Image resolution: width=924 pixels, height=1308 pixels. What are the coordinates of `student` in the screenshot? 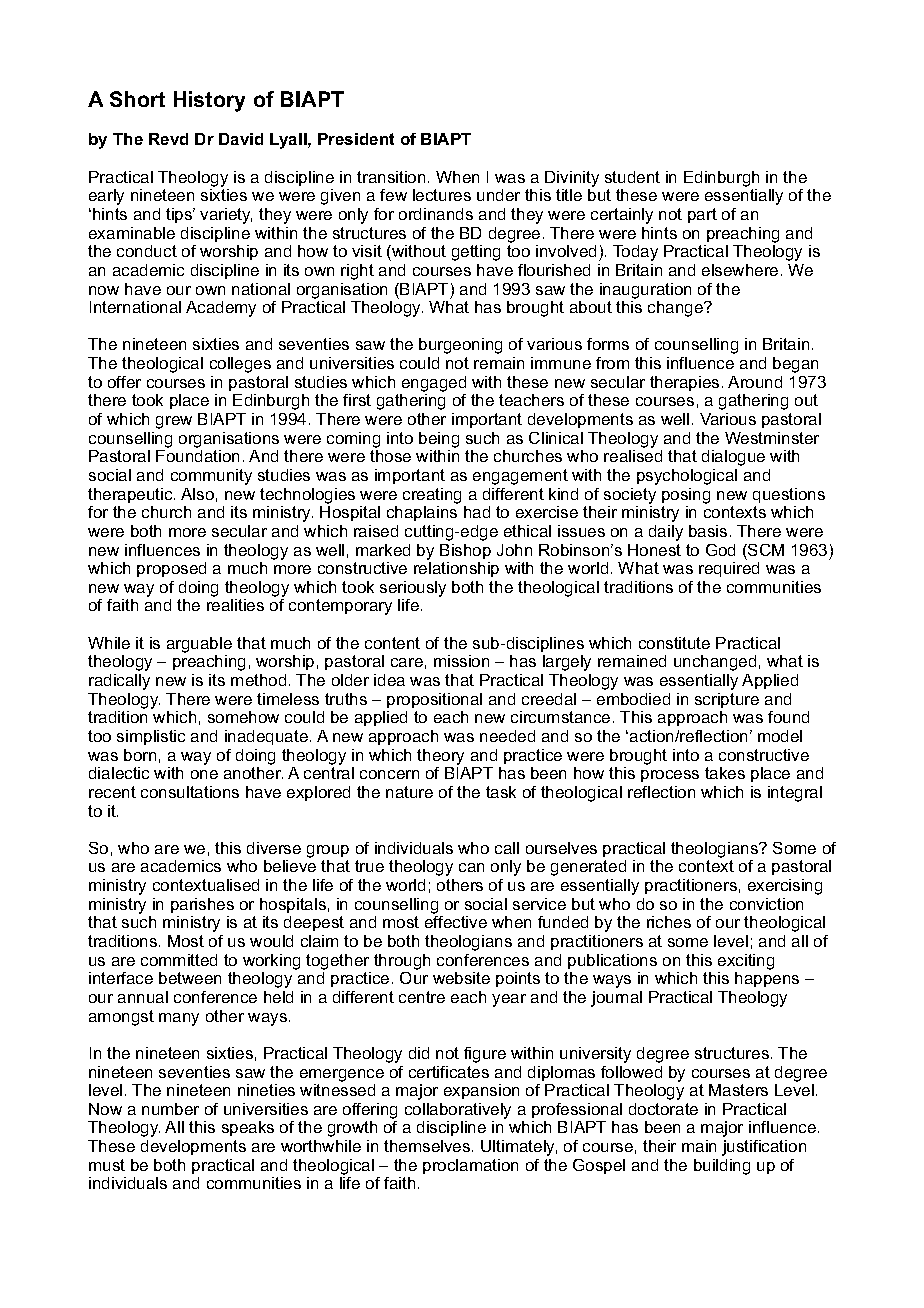 It's located at (632, 177).
